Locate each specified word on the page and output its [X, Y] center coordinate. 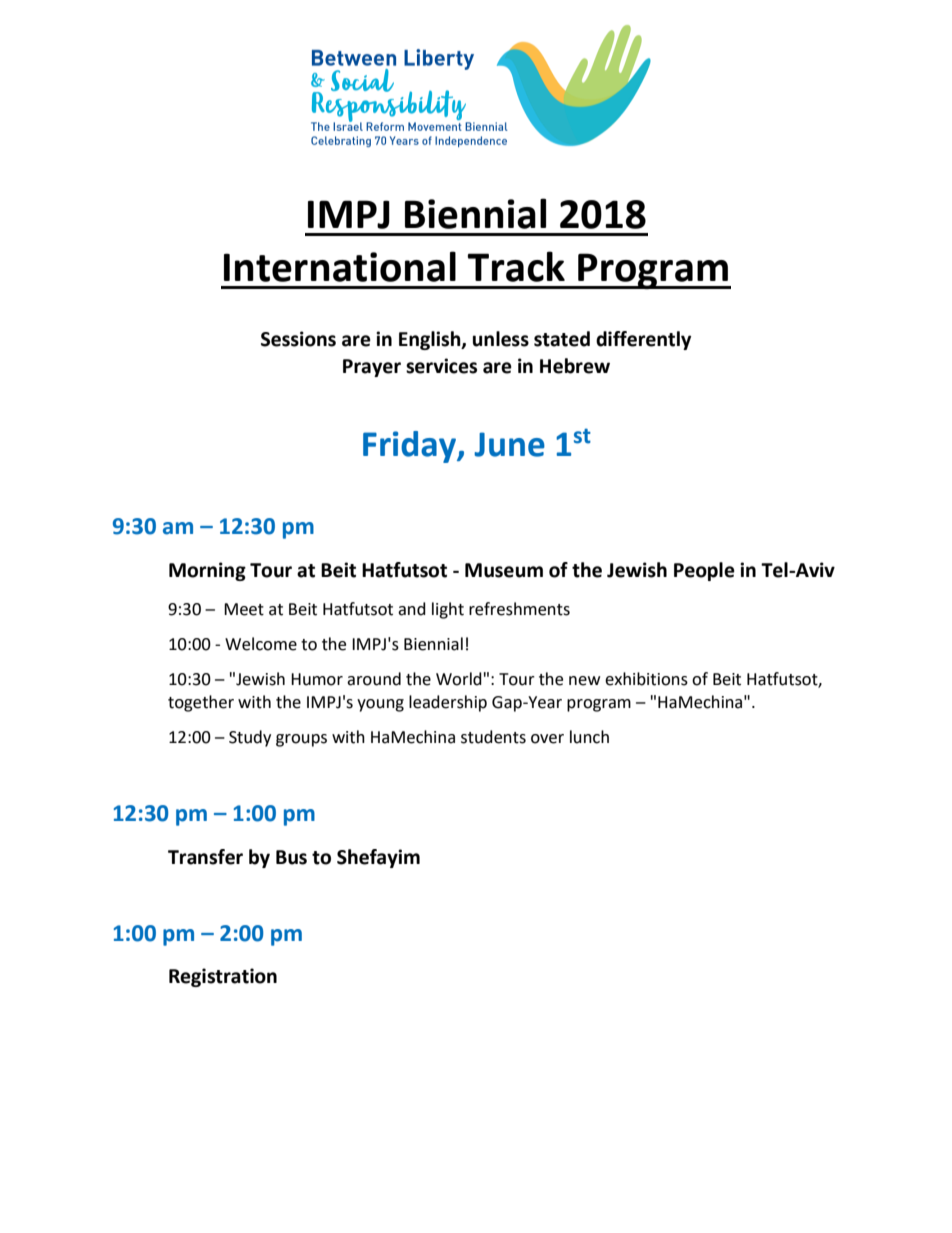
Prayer [372, 368]
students [493, 737]
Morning [207, 571]
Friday [411, 447]
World [459, 679]
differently [643, 340]
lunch [589, 737]
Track [516, 266]
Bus [291, 857]
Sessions [298, 339]
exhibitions [646, 679]
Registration [223, 977]
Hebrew [575, 366]
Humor [317, 679]
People [704, 571]
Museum [504, 570]
